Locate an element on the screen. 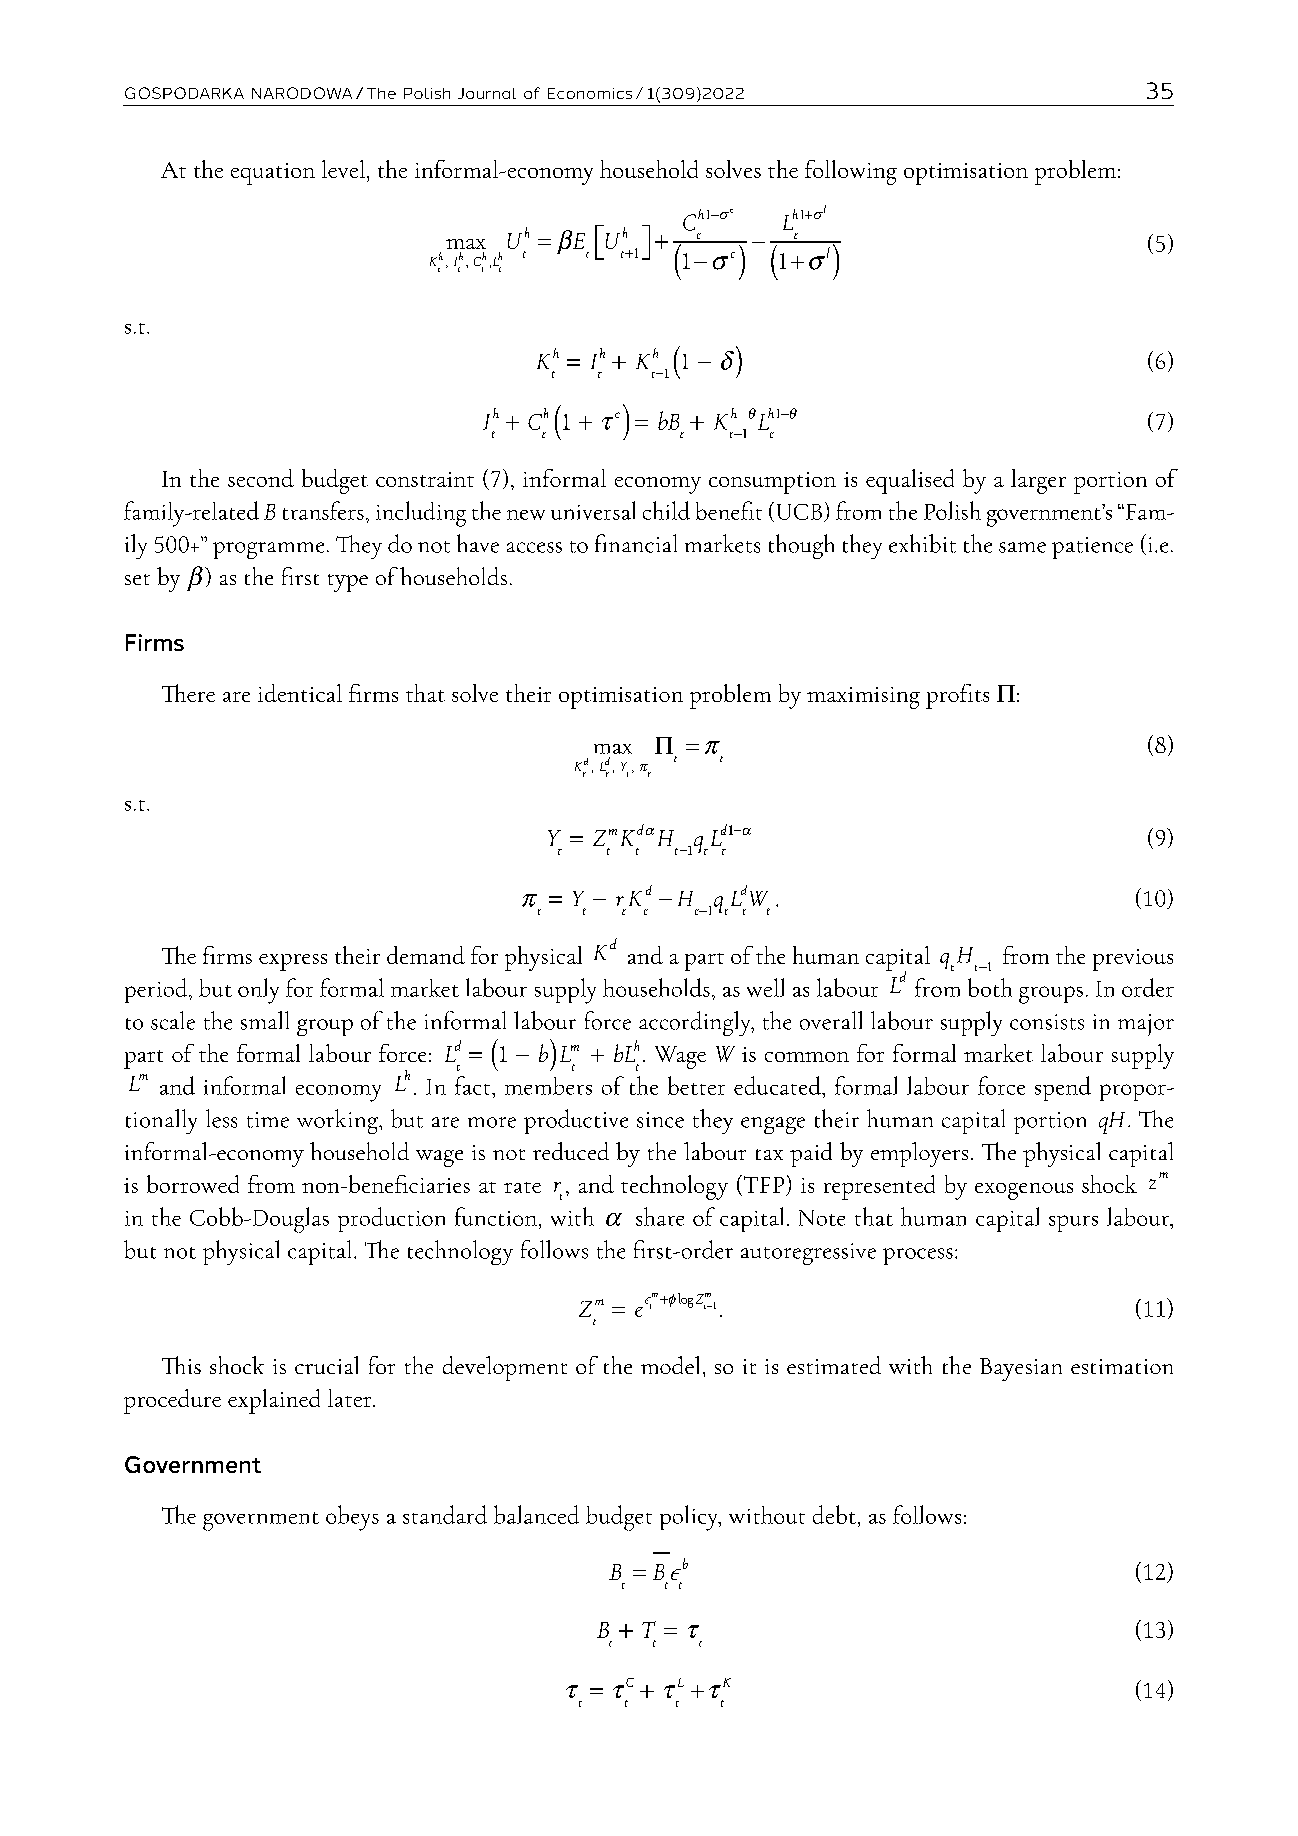 The width and height of the screenshot is (1298, 1836). policy is located at coordinates (690, 1518).
